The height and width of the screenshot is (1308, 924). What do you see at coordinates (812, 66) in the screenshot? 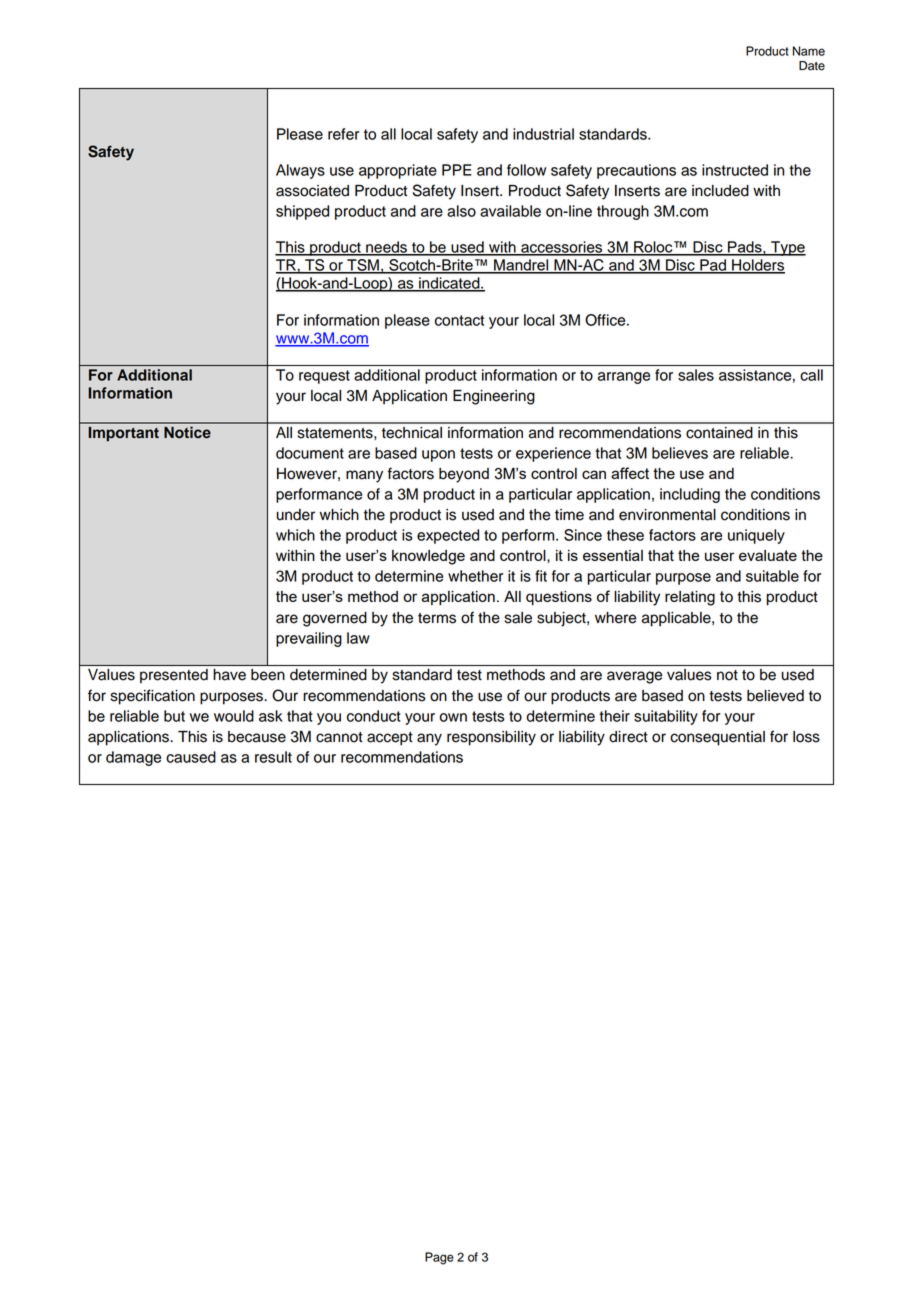
I see `Date` at bounding box center [812, 66].
